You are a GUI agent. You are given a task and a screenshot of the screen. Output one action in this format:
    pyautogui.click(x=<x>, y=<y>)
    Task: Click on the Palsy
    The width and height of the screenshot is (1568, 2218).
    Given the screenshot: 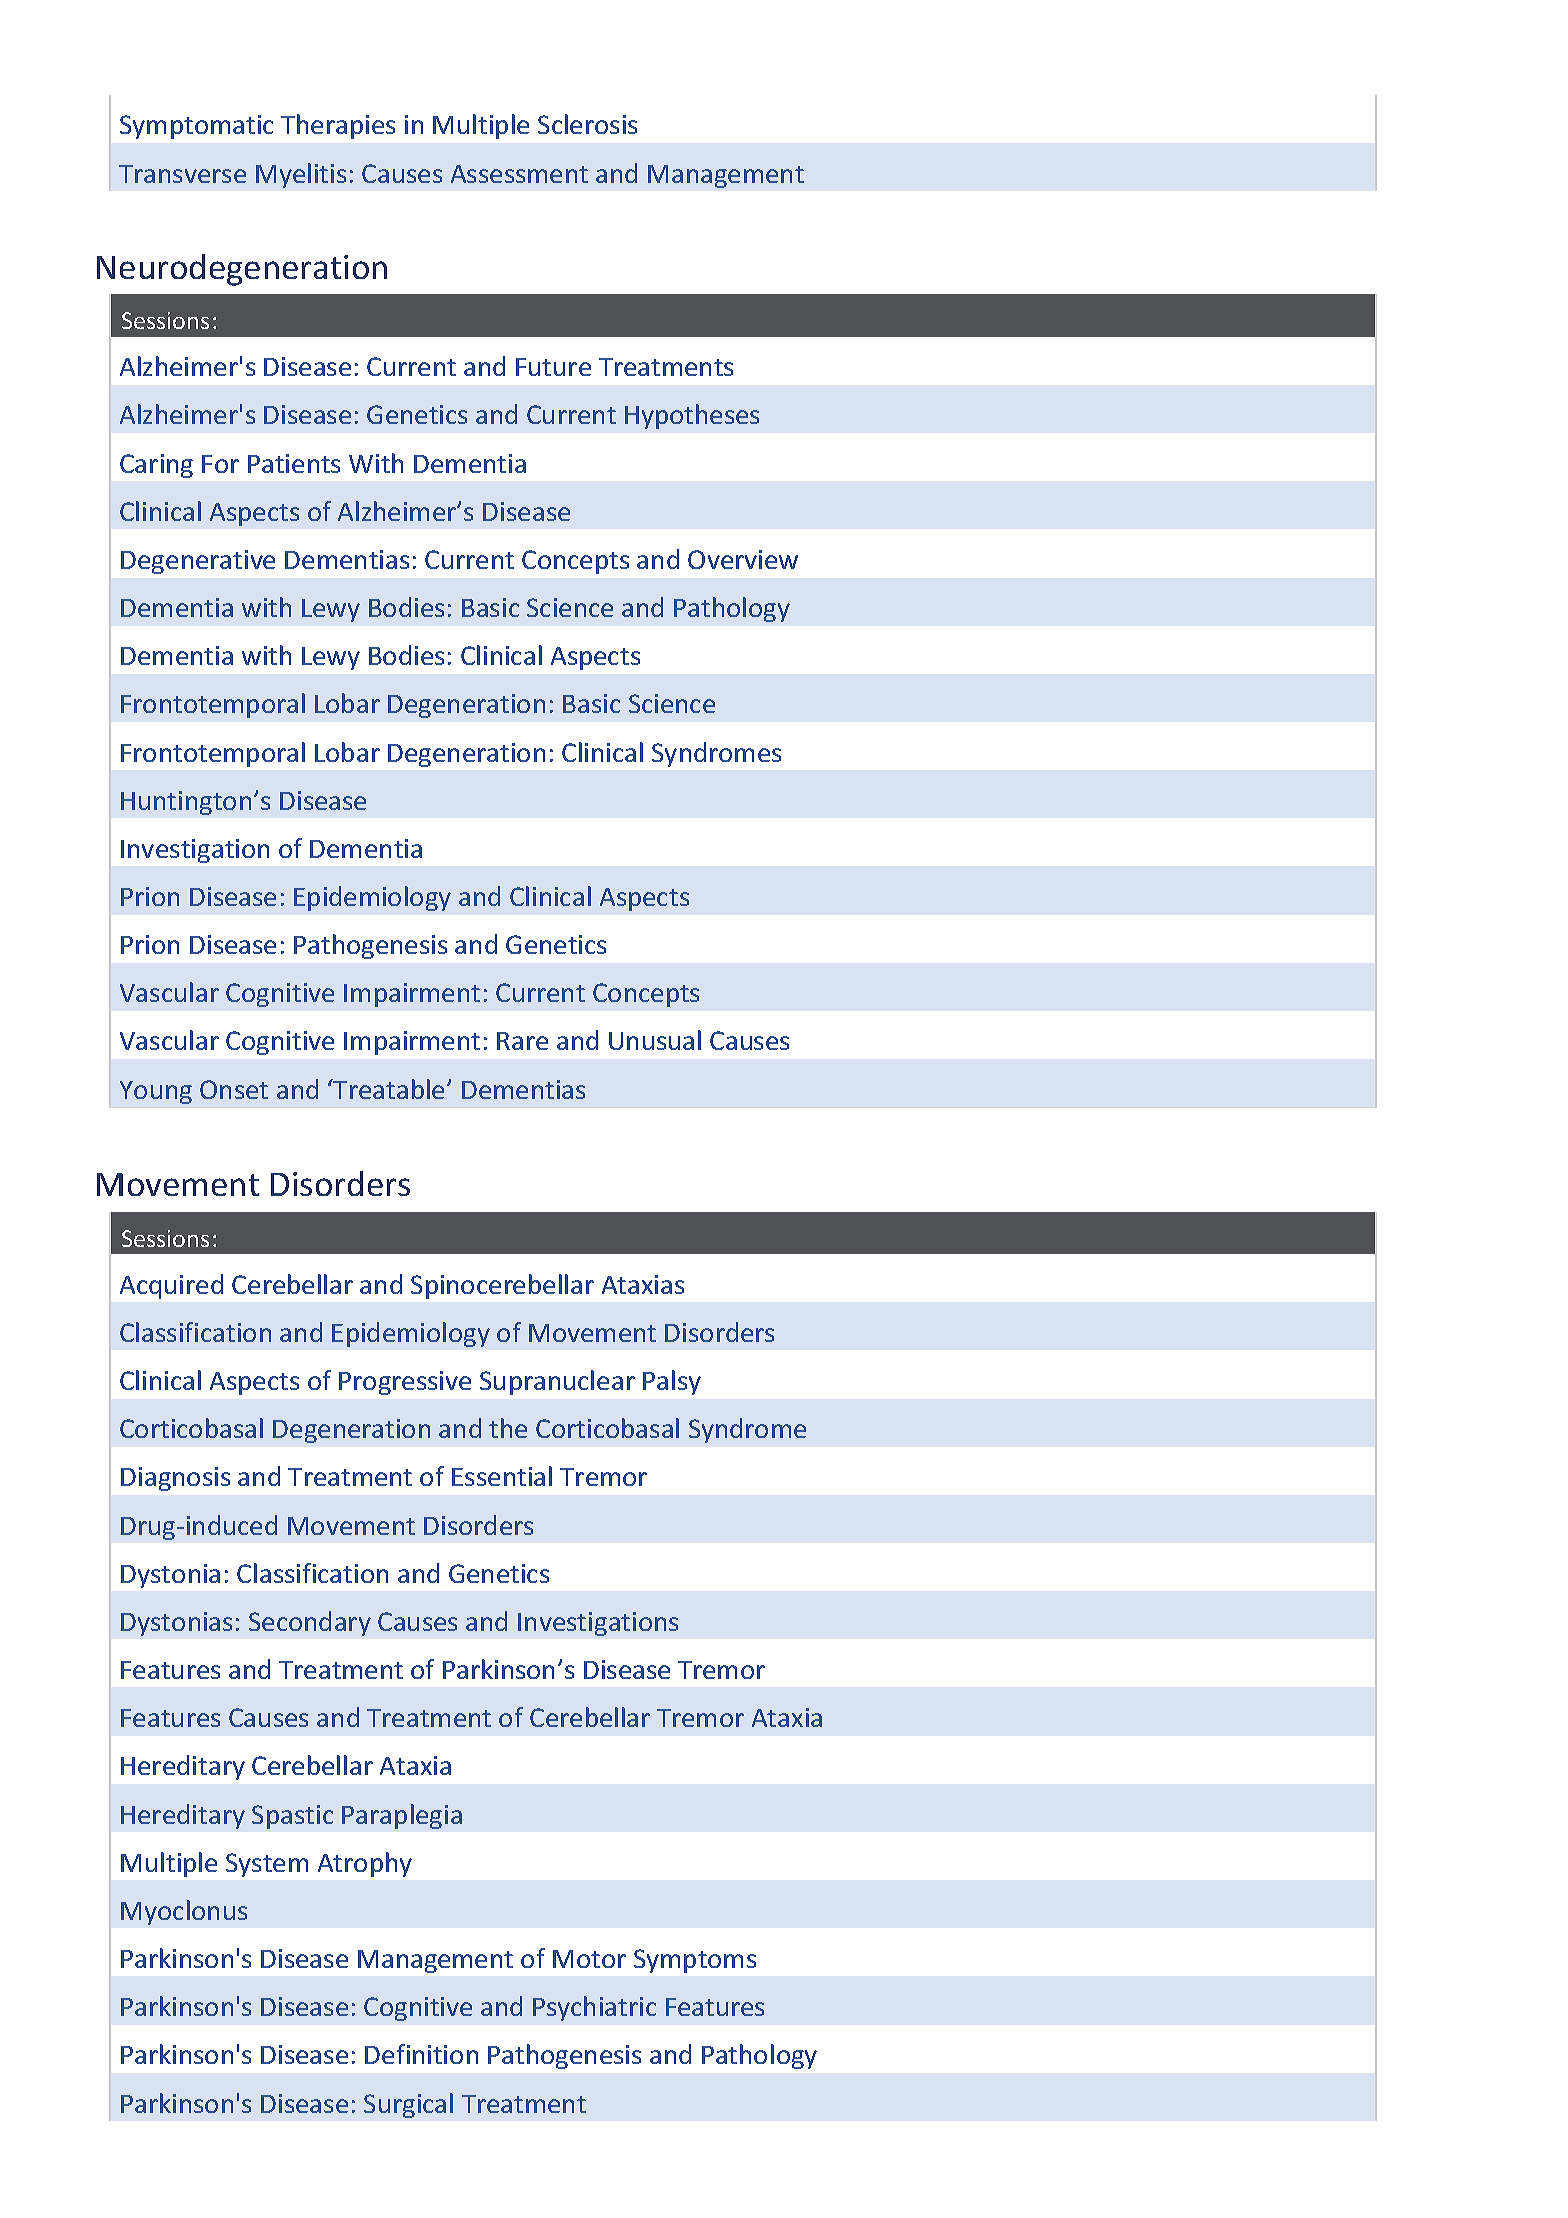 What is the action you would take?
    pyautogui.click(x=672, y=1382)
